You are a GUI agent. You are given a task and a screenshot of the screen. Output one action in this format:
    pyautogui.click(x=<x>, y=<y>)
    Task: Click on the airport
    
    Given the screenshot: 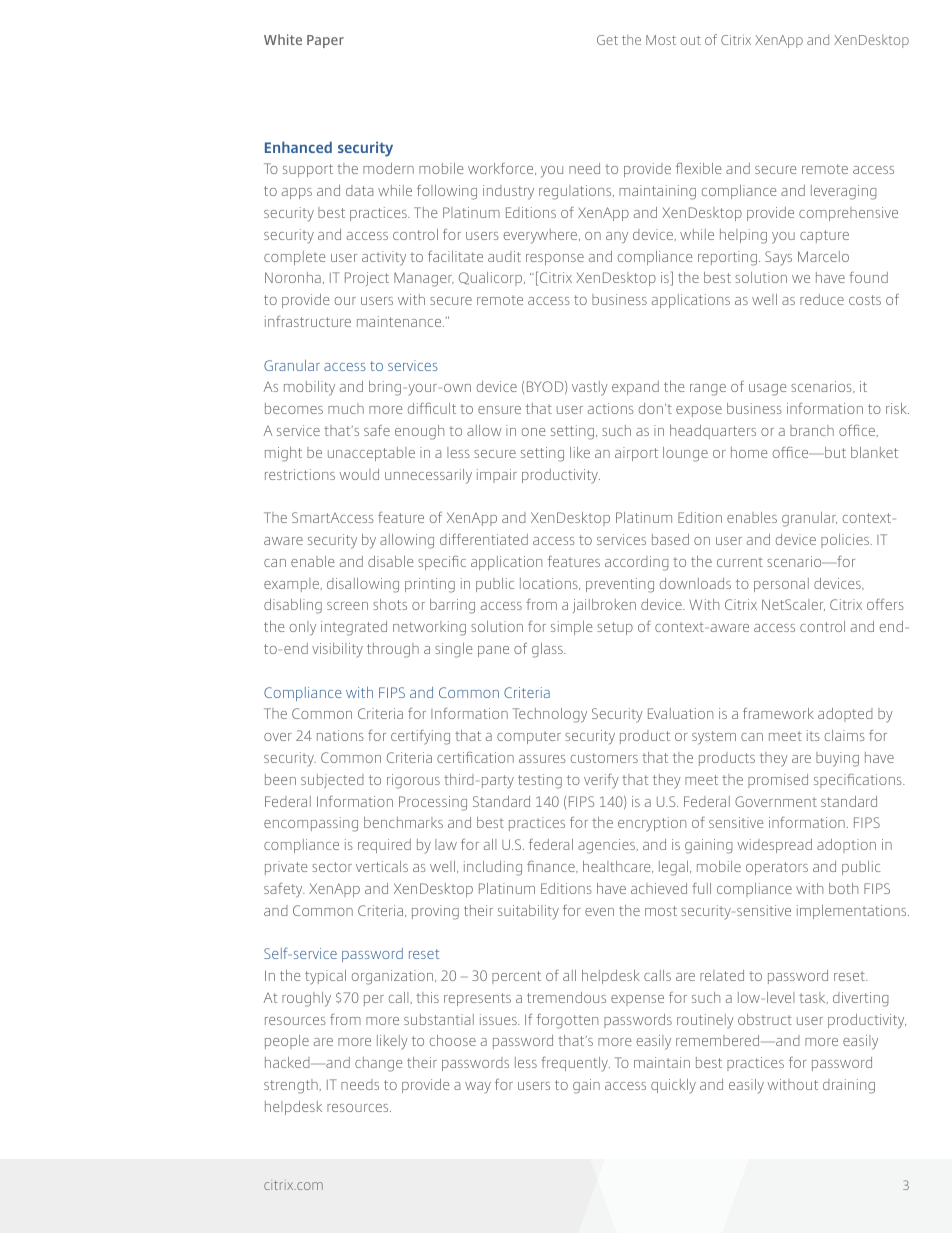 What is the action you would take?
    pyautogui.click(x=636, y=454)
